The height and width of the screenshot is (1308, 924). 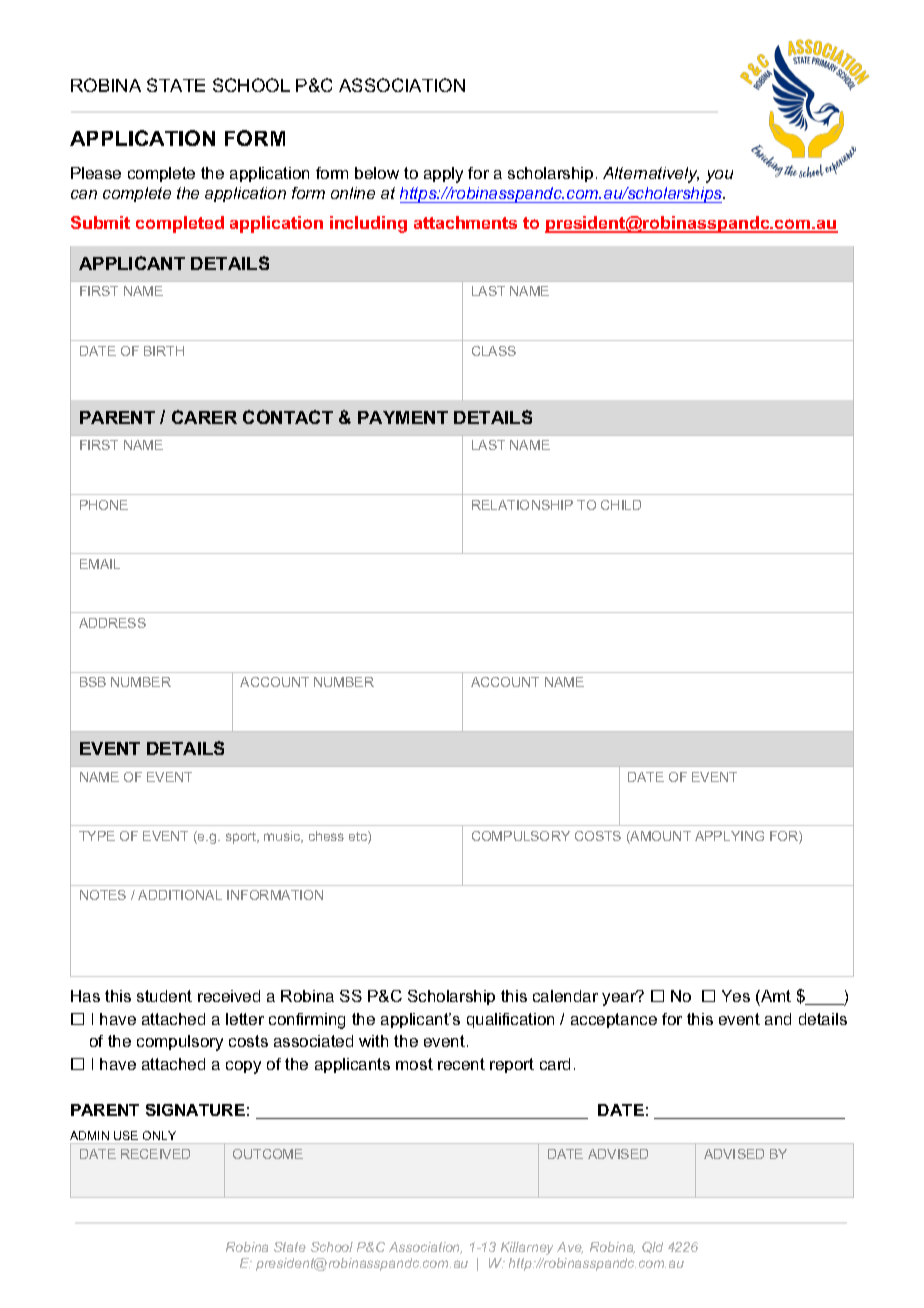 I want to click on CLASS, so click(x=494, y=351).
